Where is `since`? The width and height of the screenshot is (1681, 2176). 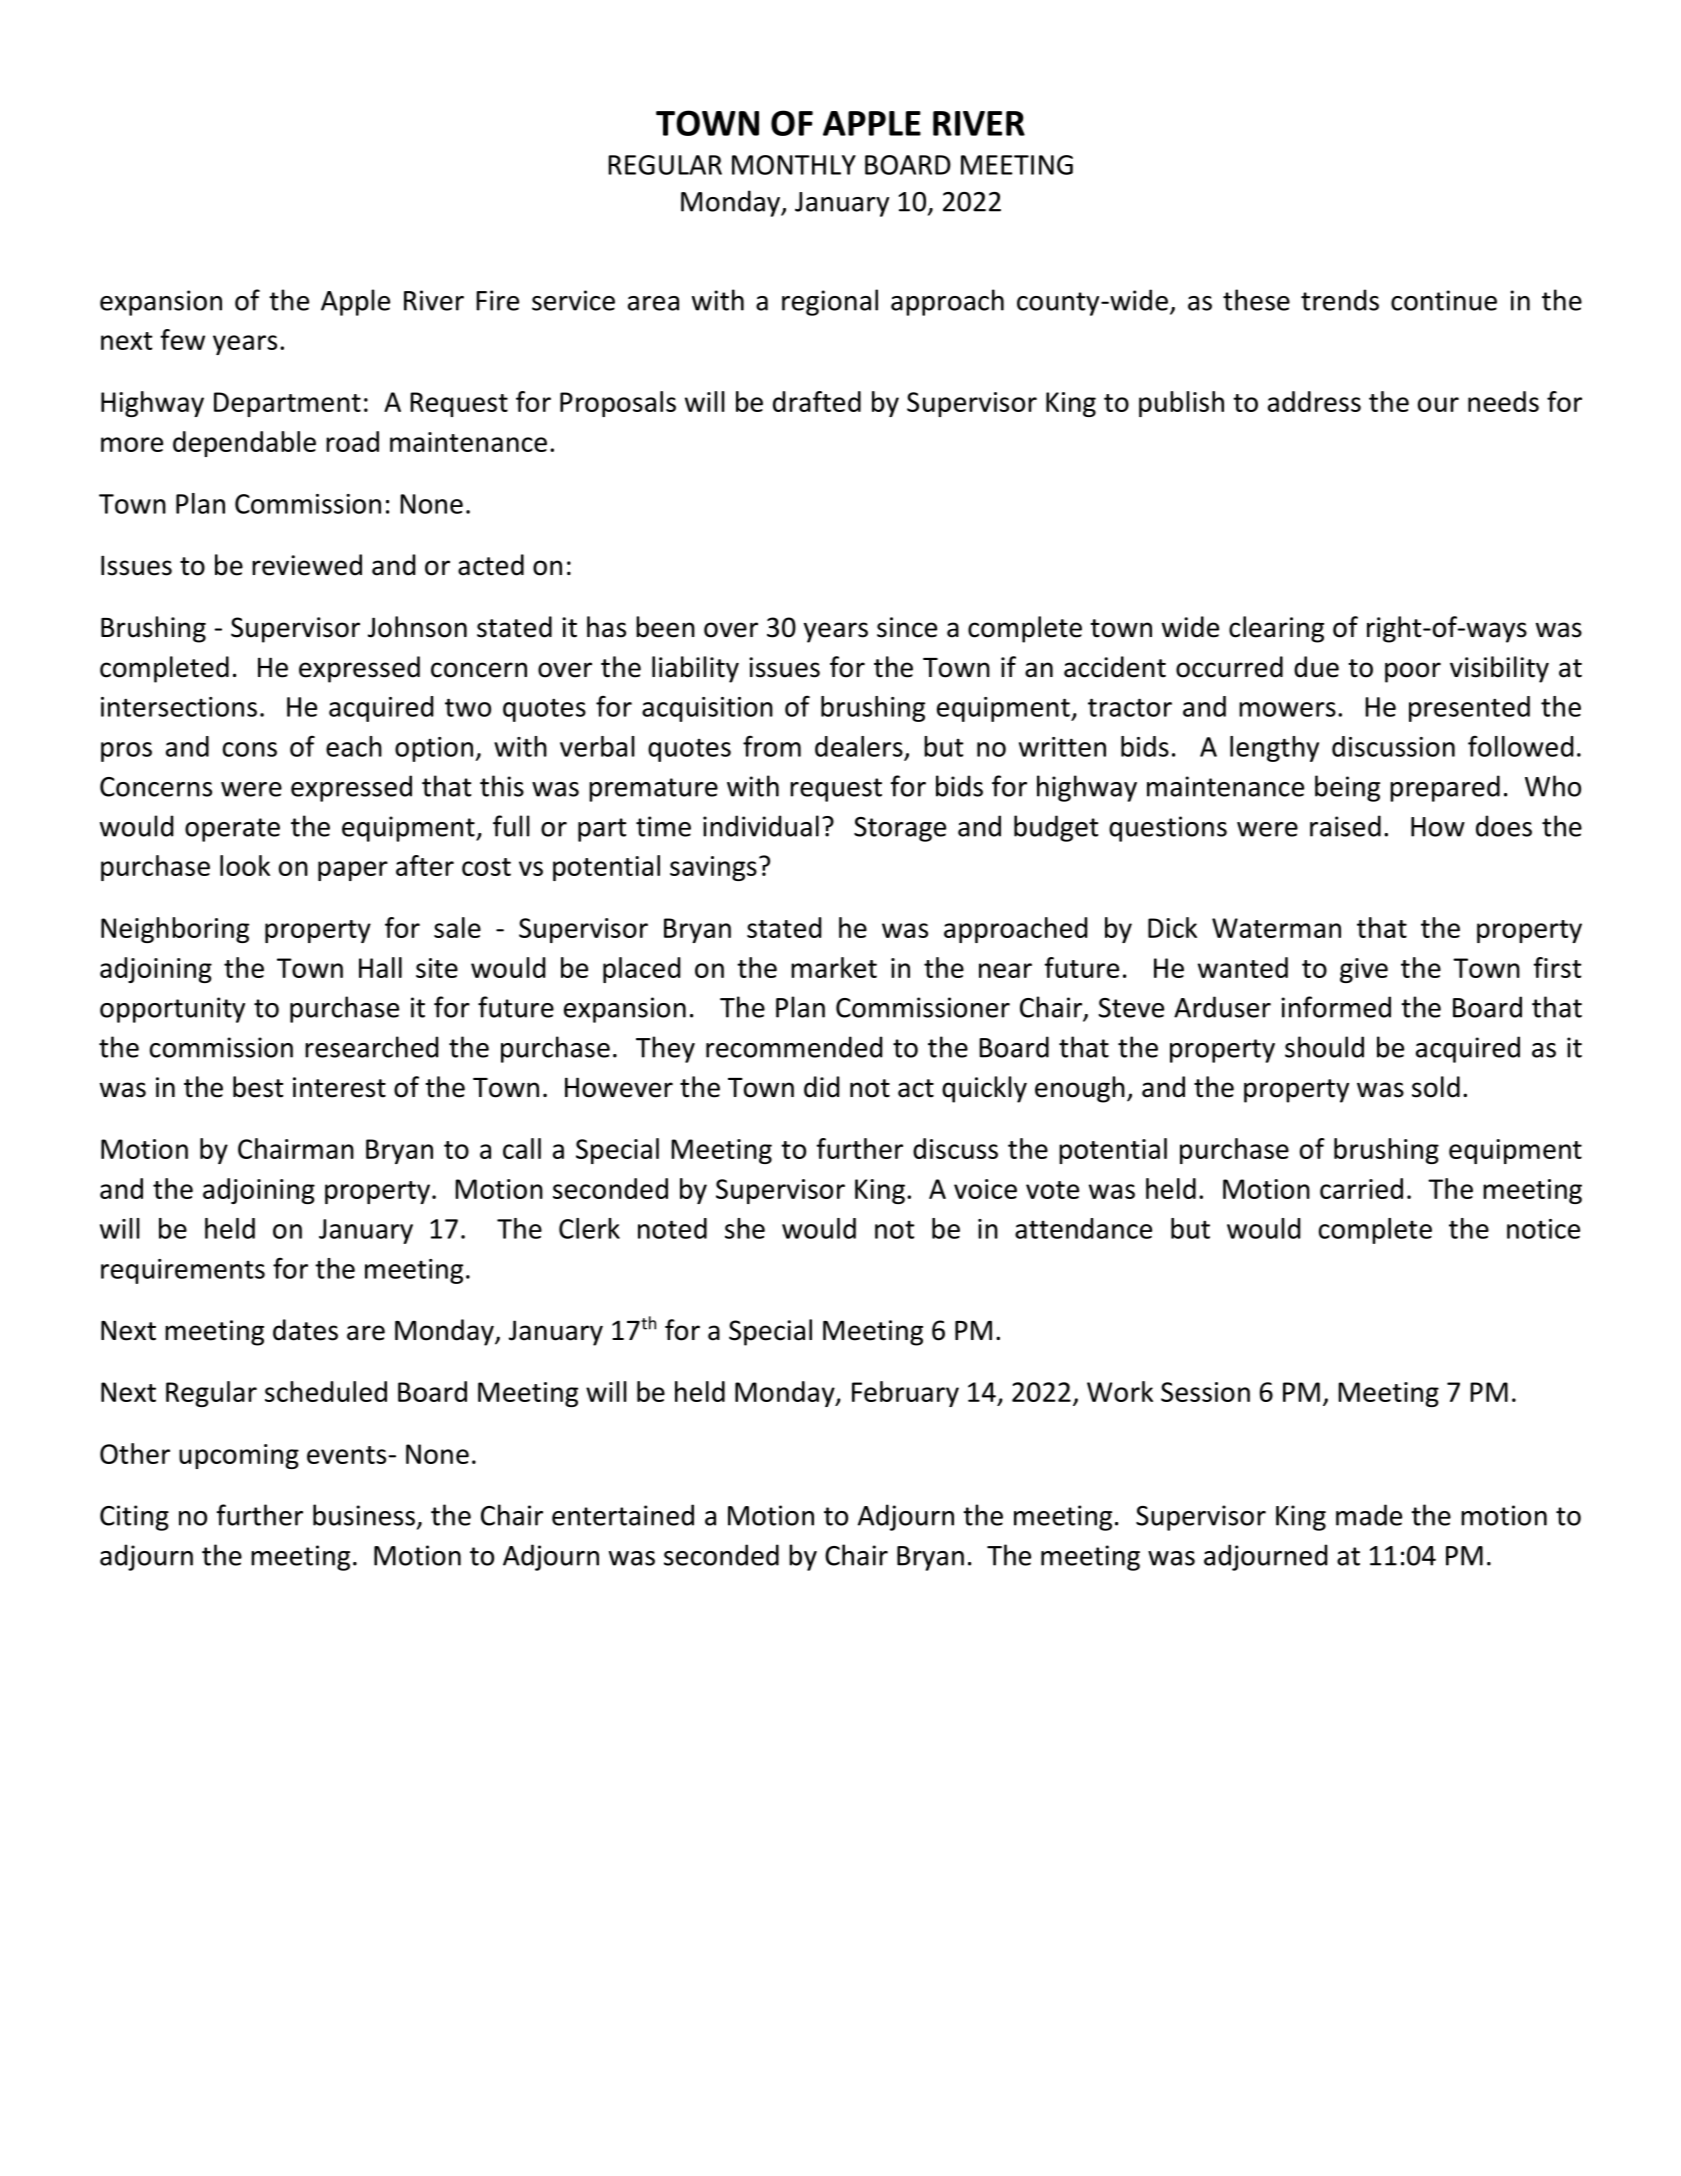
since is located at coordinates (907, 627).
